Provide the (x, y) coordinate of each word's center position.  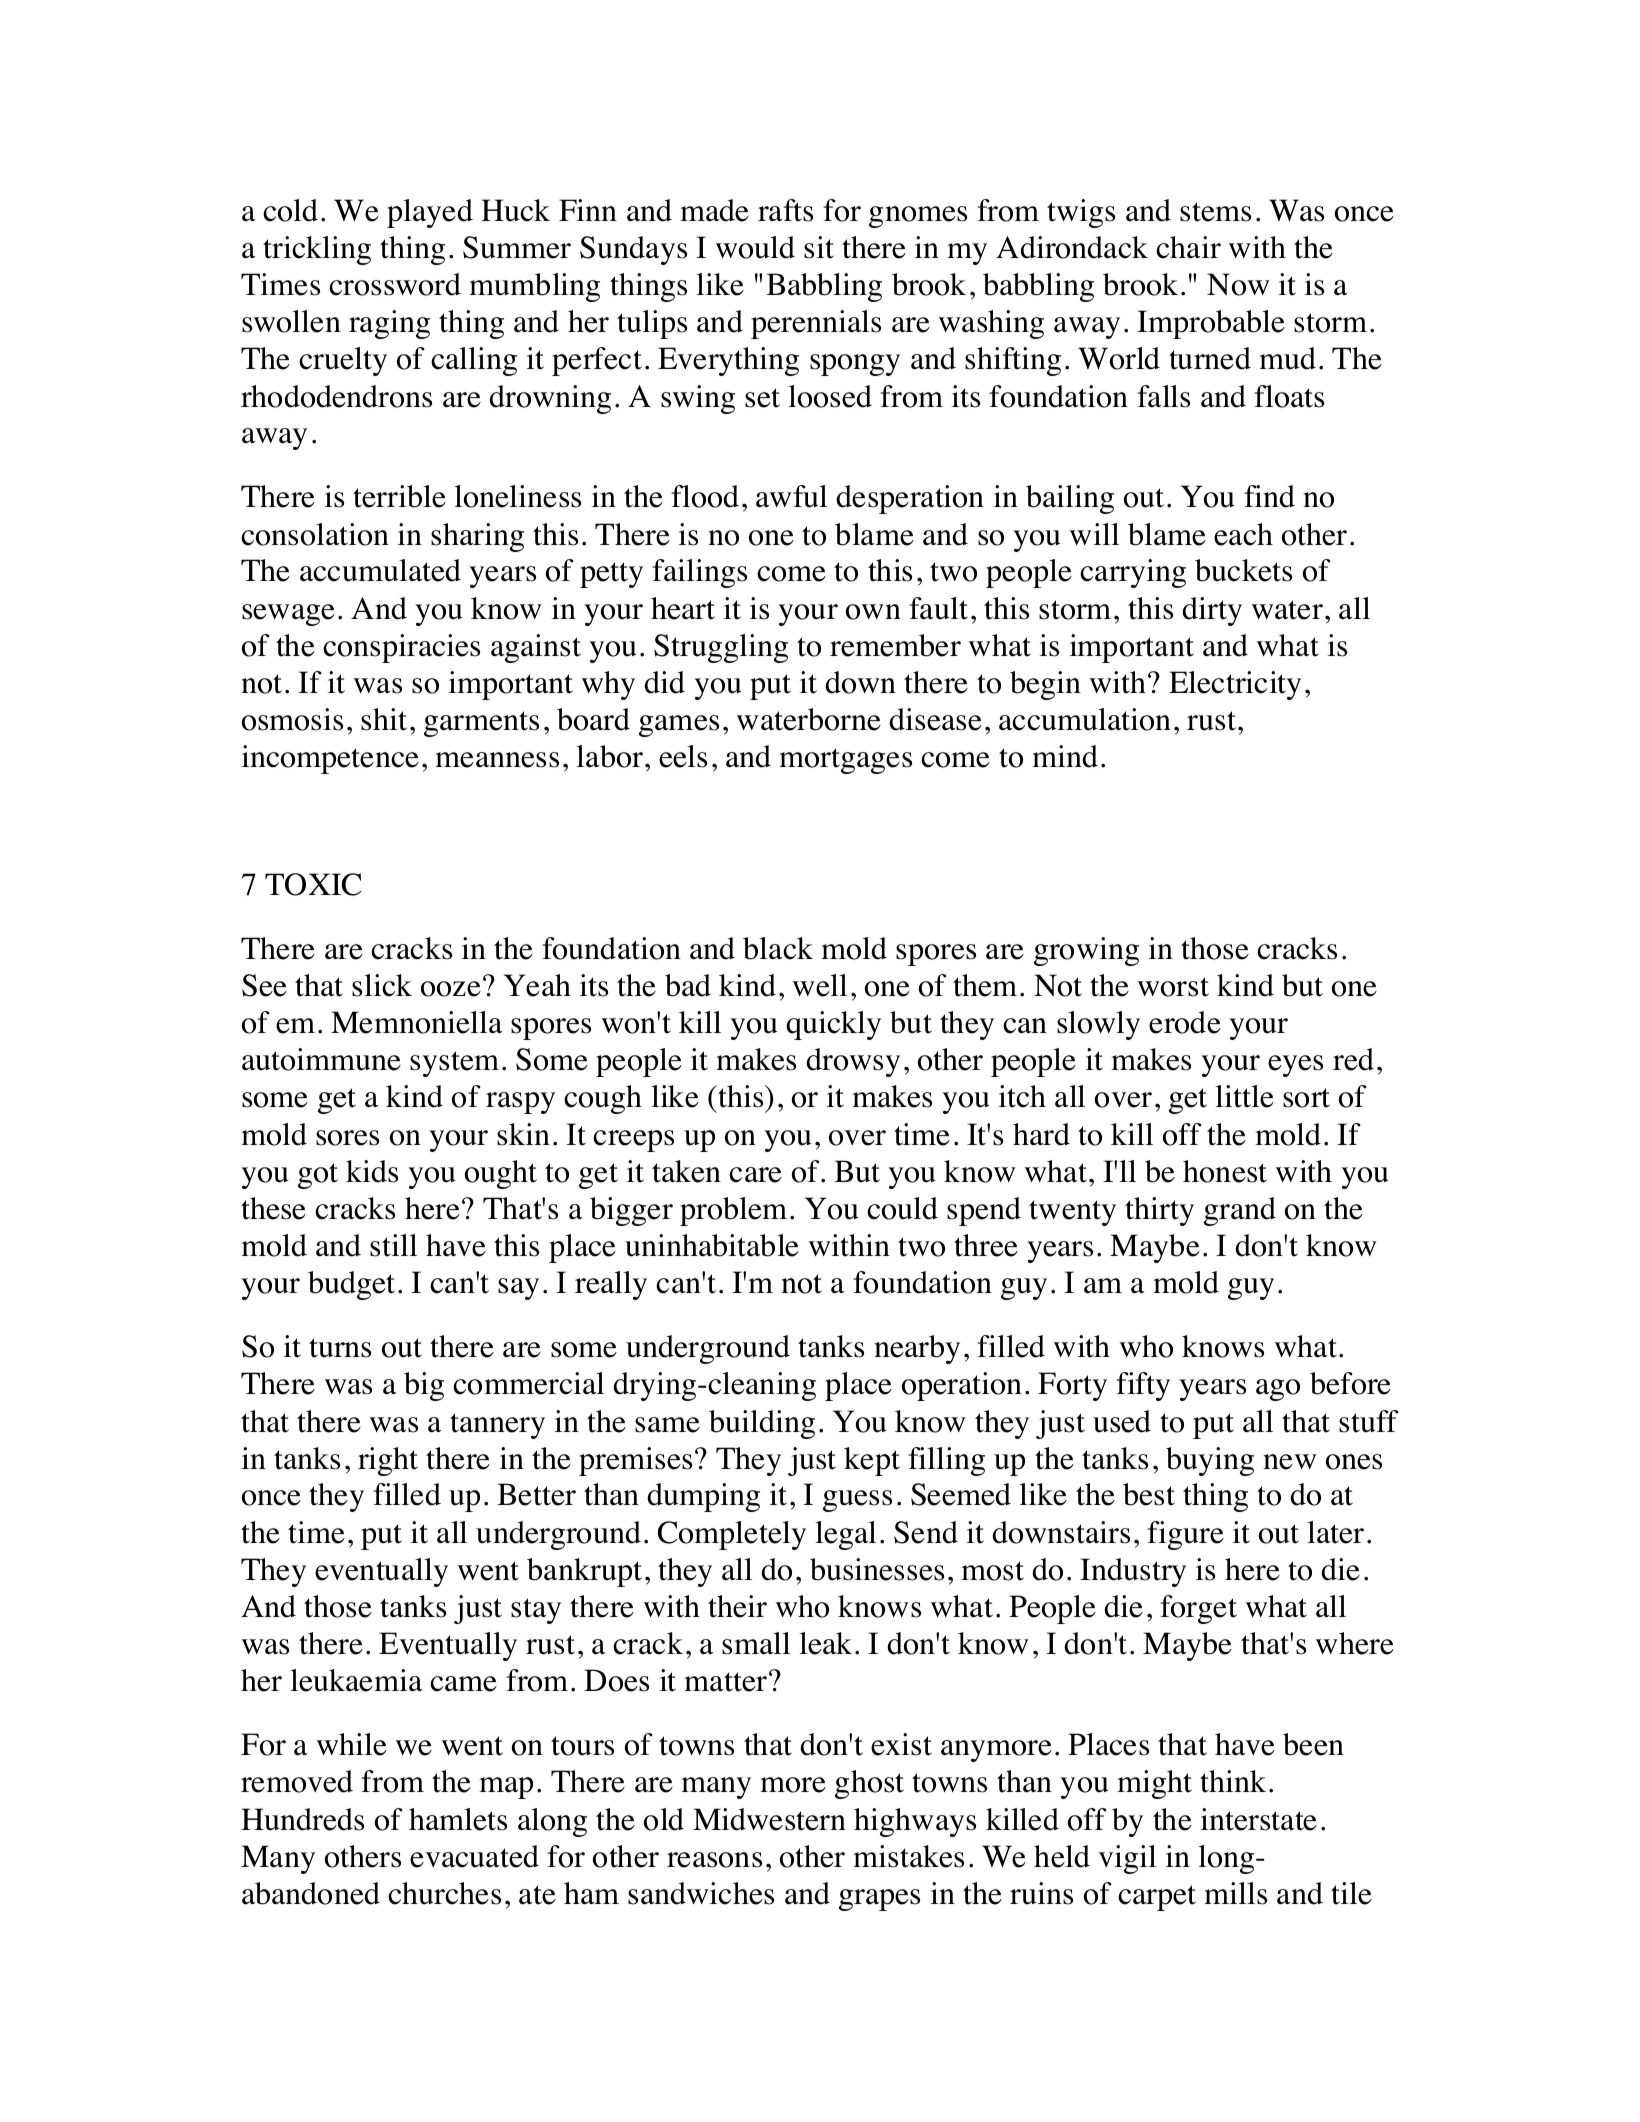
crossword (395, 284)
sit (819, 247)
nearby (917, 1349)
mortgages (845, 761)
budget (351, 1285)
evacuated (474, 1856)
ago (1278, 1390)
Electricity (1235, 685)
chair (1188, 247)
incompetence (330, 759)
